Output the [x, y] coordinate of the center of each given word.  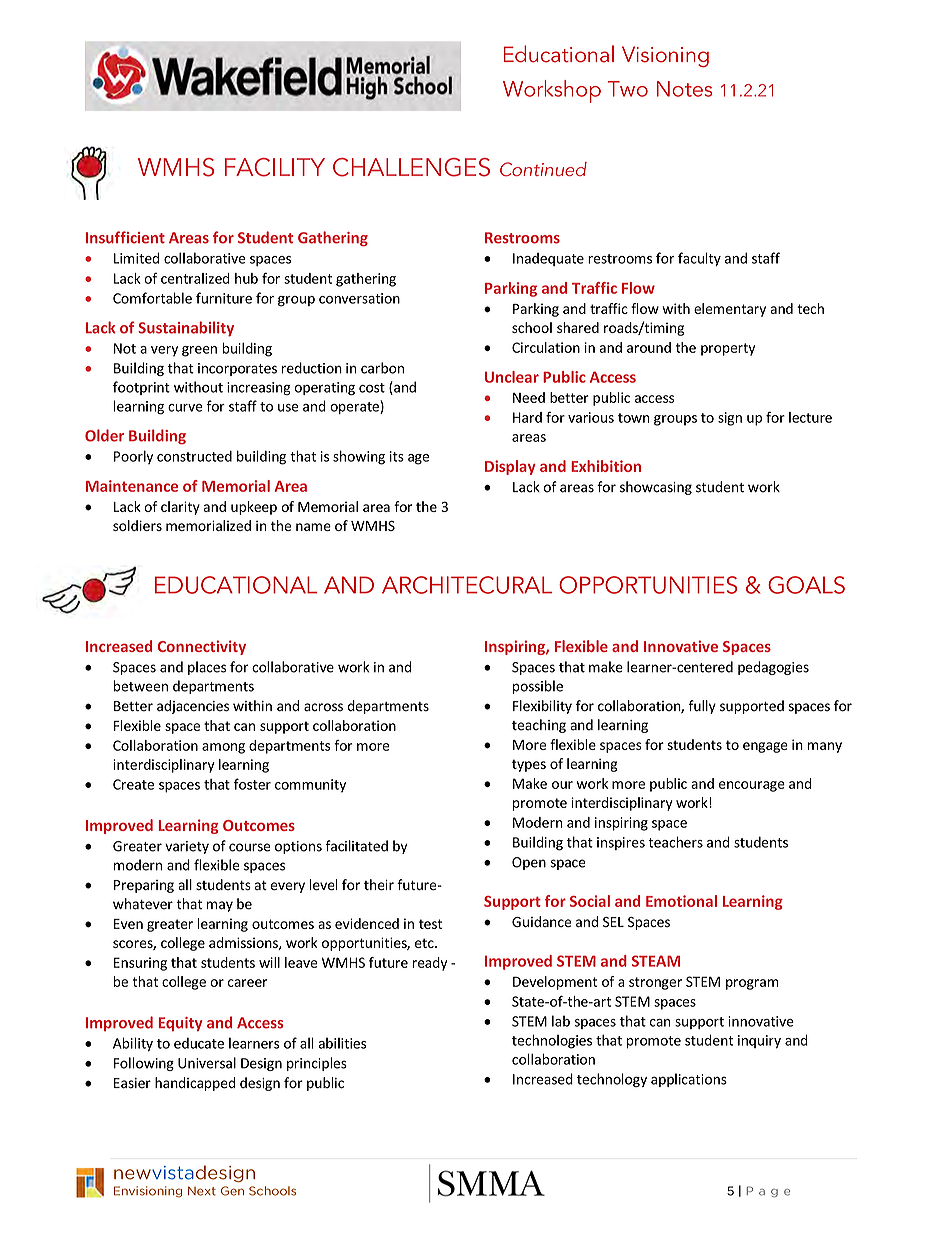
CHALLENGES [411, 167]
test [430, 924]
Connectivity [202, 647]
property [728, 349]
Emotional [681, 901]
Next [202, 1191]
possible [538, 687]
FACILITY [275, 167]
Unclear [512, 377]
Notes [685, 89]
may [219, 906]
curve [185, 408]
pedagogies [773, 668]
